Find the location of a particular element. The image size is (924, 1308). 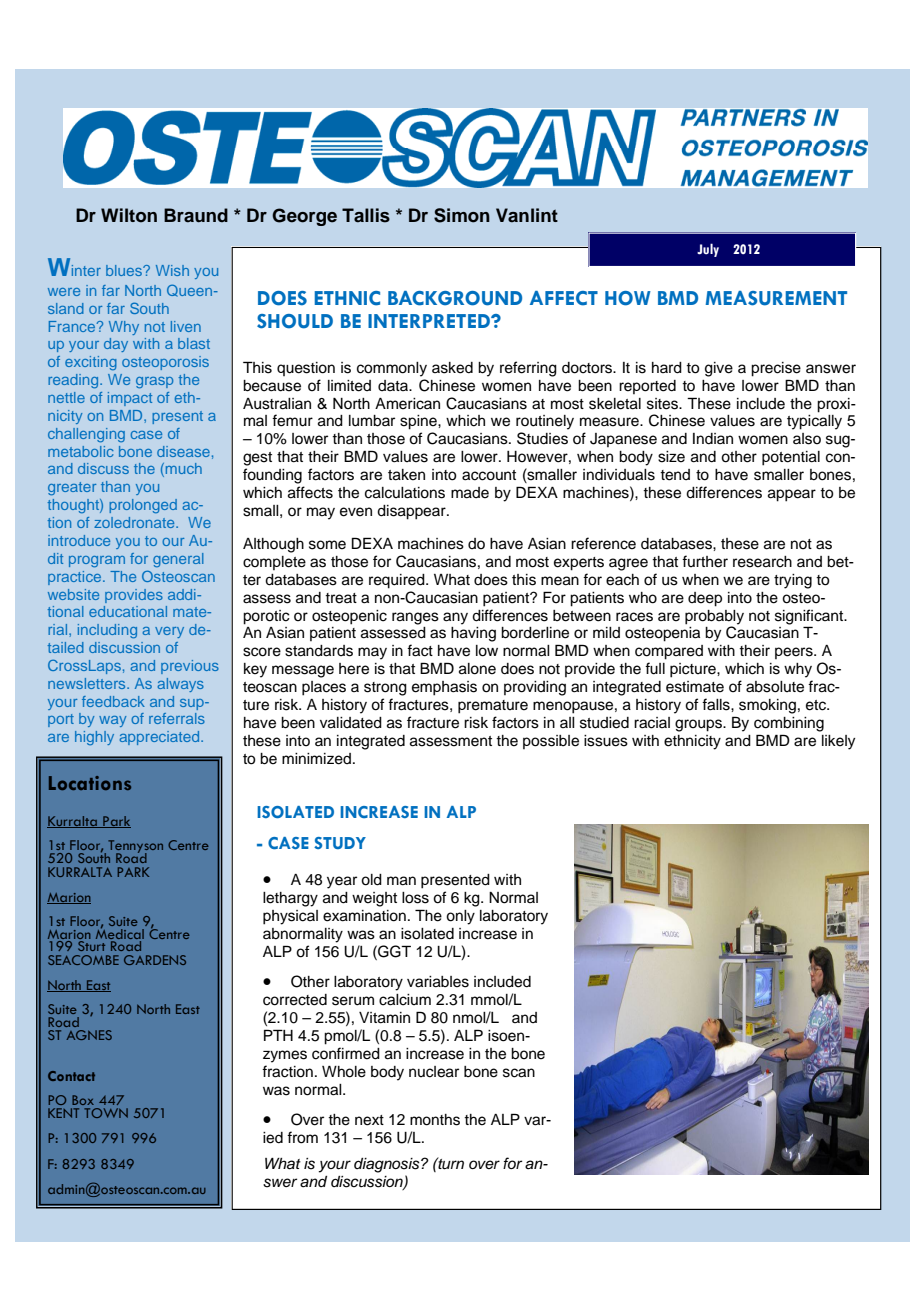

Wish is located at coordinates (172, 270).
